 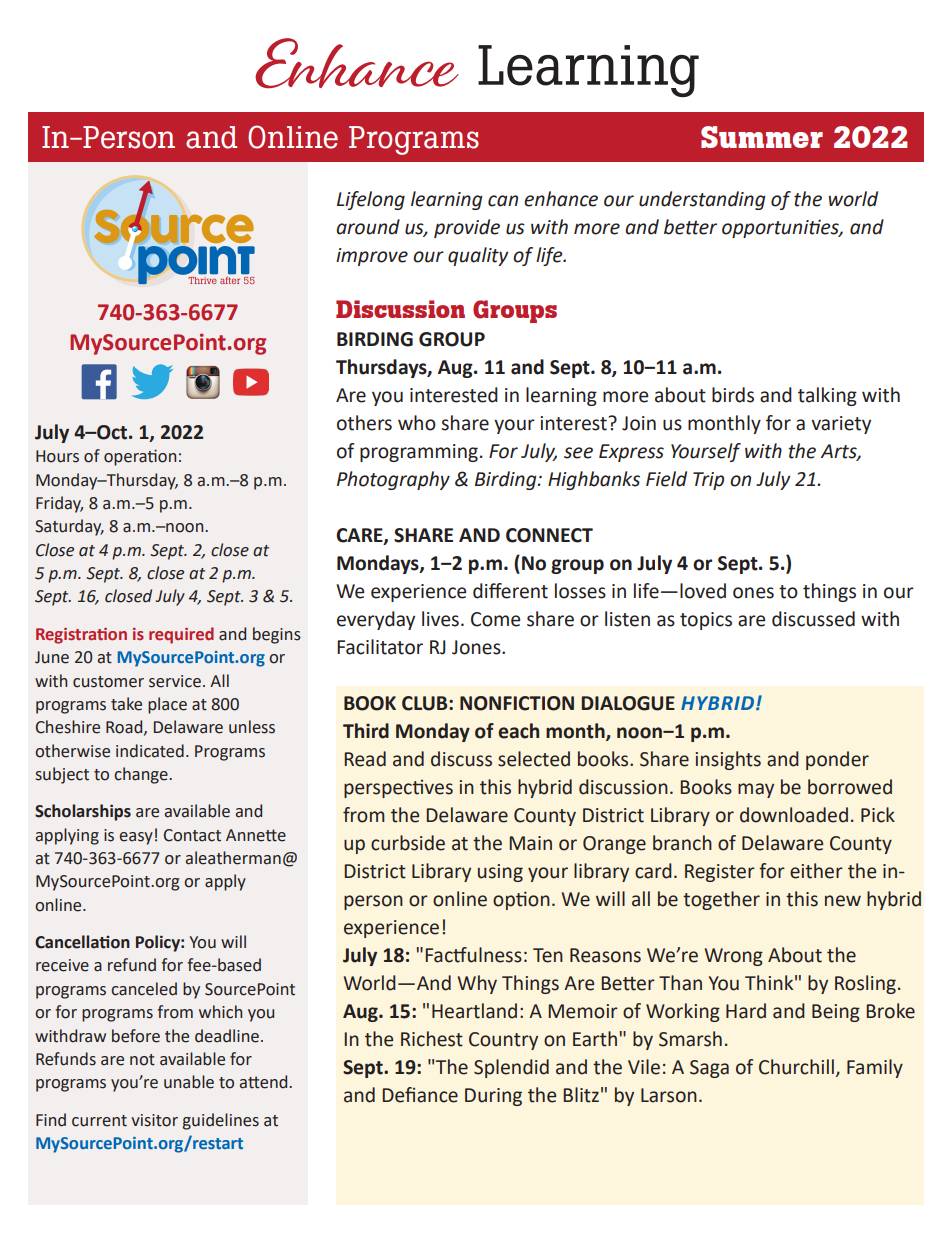 I want to click on Come, so click(x=495, y=619).
